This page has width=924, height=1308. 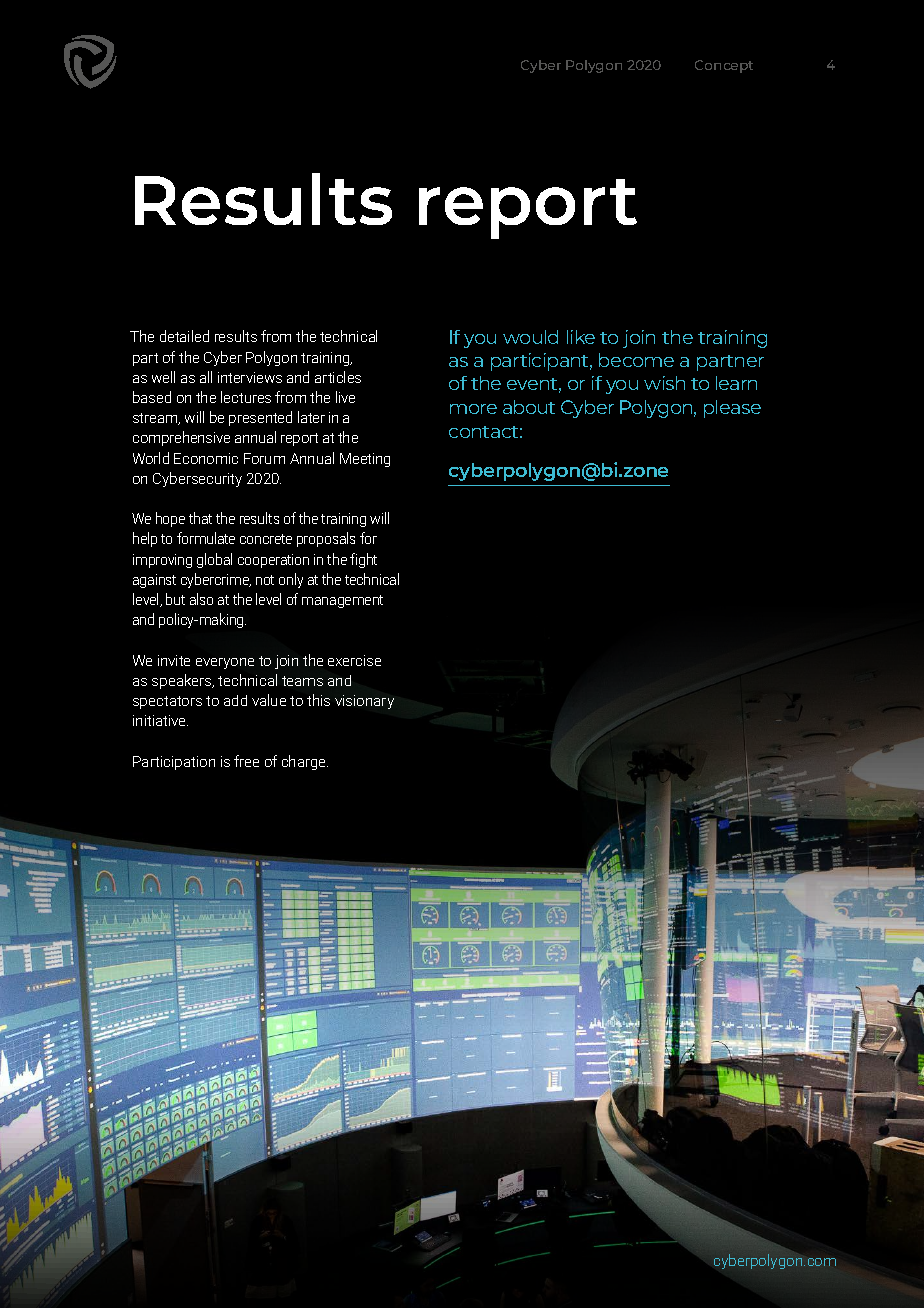 What do you see at coordinates (581, 337) in the page?
I see `like` at bounding box center [581, 337].
